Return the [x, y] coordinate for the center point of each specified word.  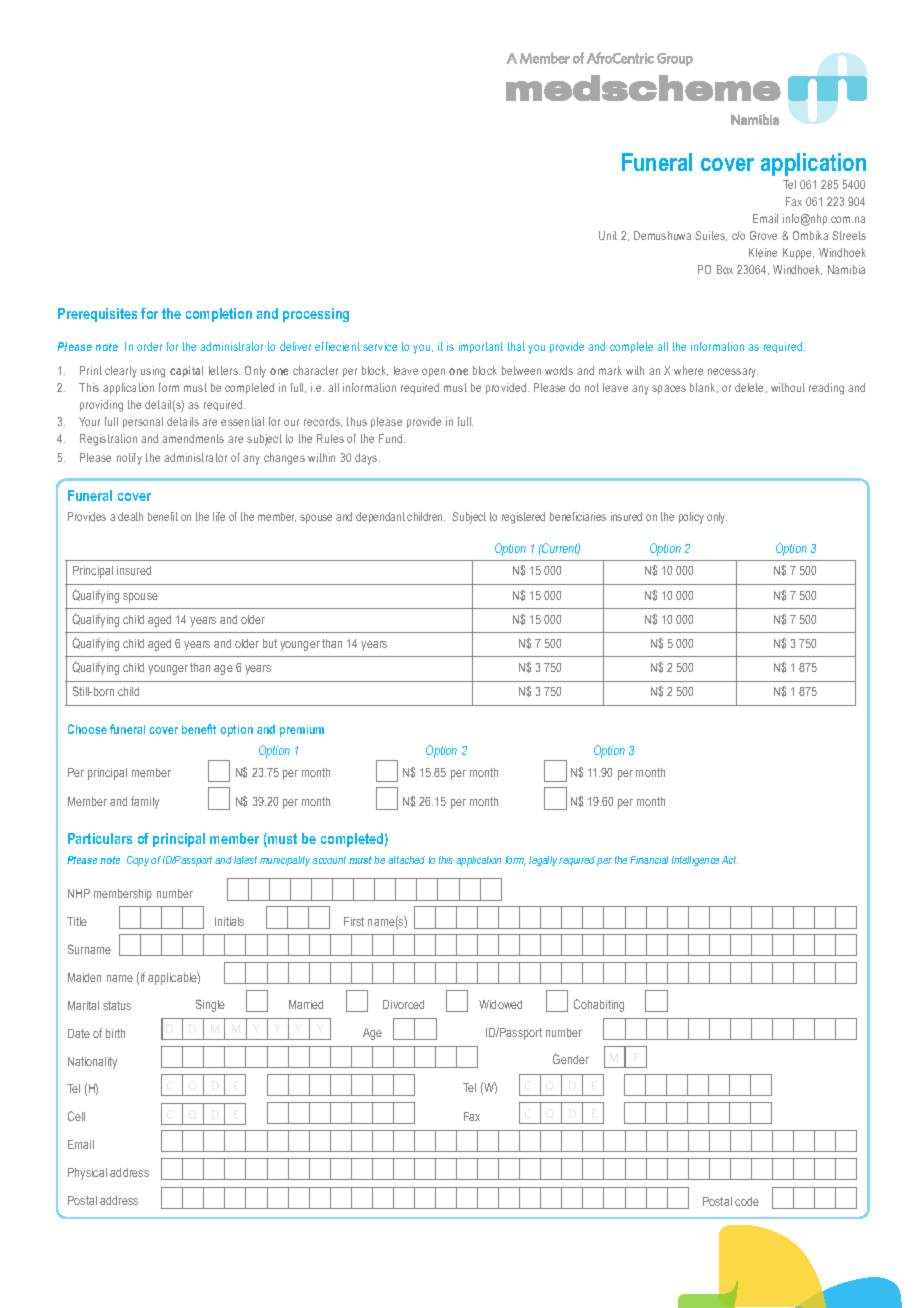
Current [560, 549]
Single [210, 1005]
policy [691, 518]
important [481, 347]
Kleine [763, 252]
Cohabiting [599, 1005]
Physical [87, 1174]
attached [406, 860]
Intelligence [695, 861]
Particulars [100, 838]
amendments [193, 438]
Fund [392, 438]
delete [751, 388]
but [270, 643]
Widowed [500, 1004]
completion [219, 315]
